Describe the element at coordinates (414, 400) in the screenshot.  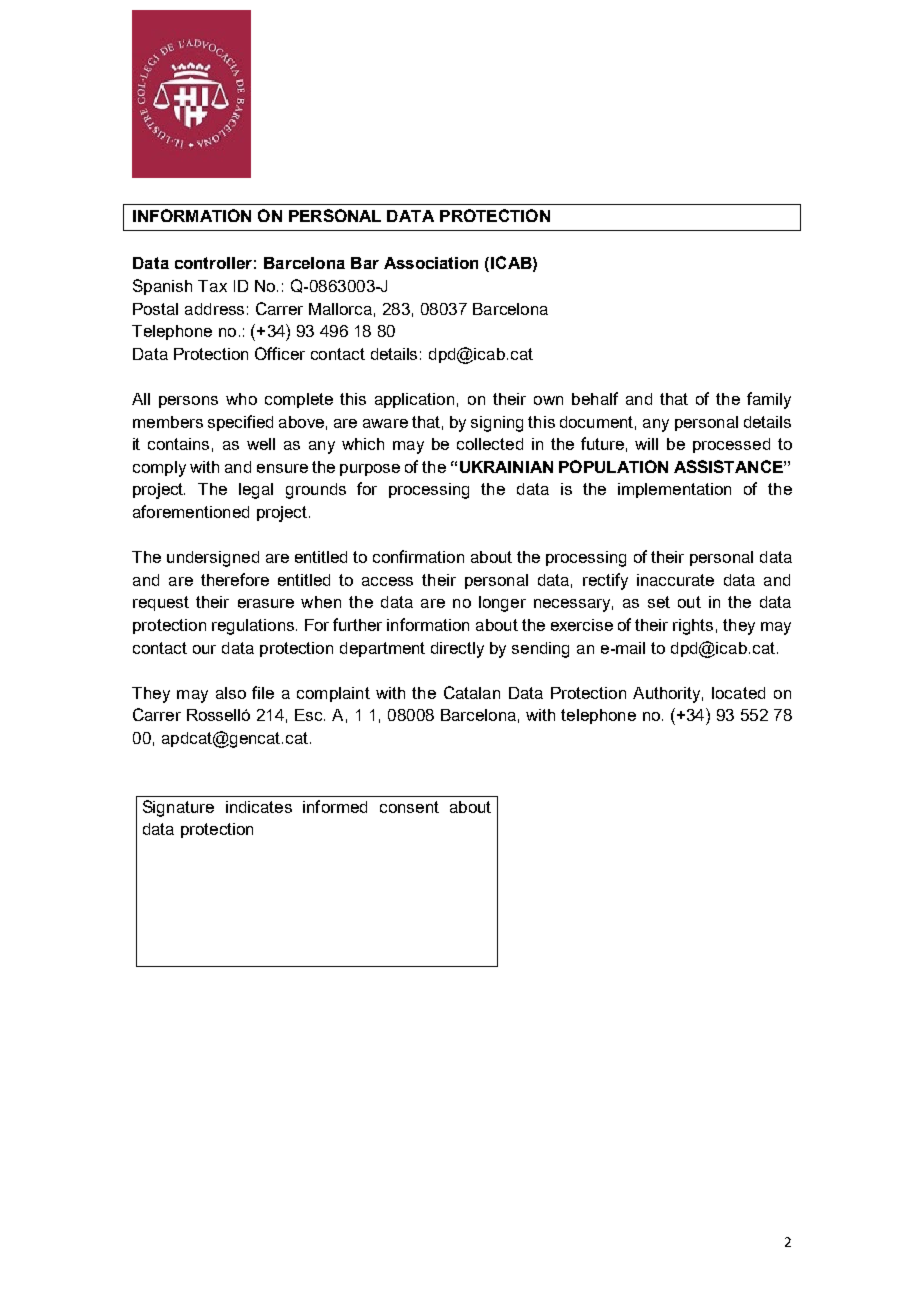
I see `application` at that location.
